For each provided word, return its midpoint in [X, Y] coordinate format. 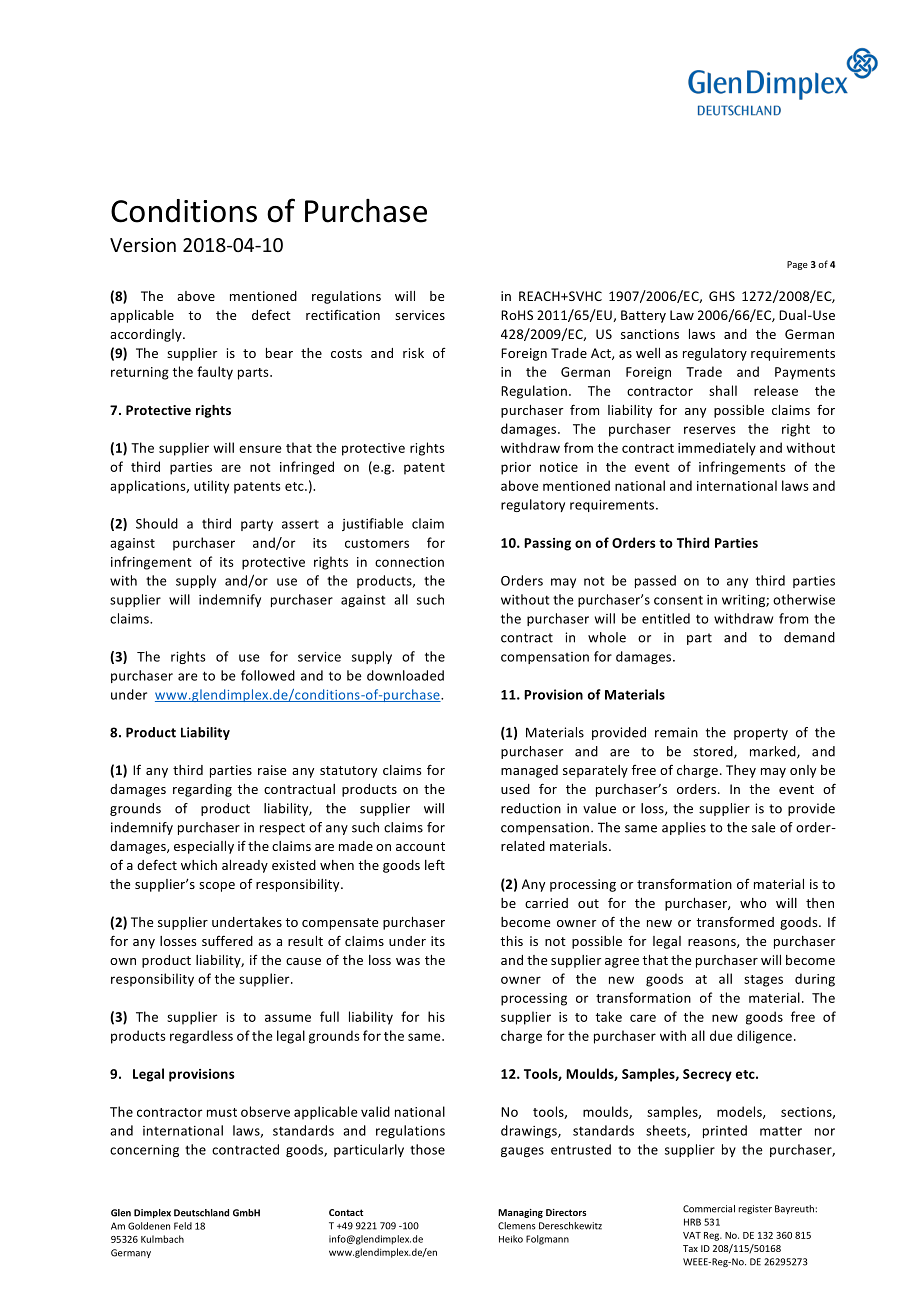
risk [413, 353]
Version [143, 245]
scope [217, 887]
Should [157, 523]
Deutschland [201, 1213]
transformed [735, 921]
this [511, 941]
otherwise [804, 599]
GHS [722, 296]
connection [409, 562]
